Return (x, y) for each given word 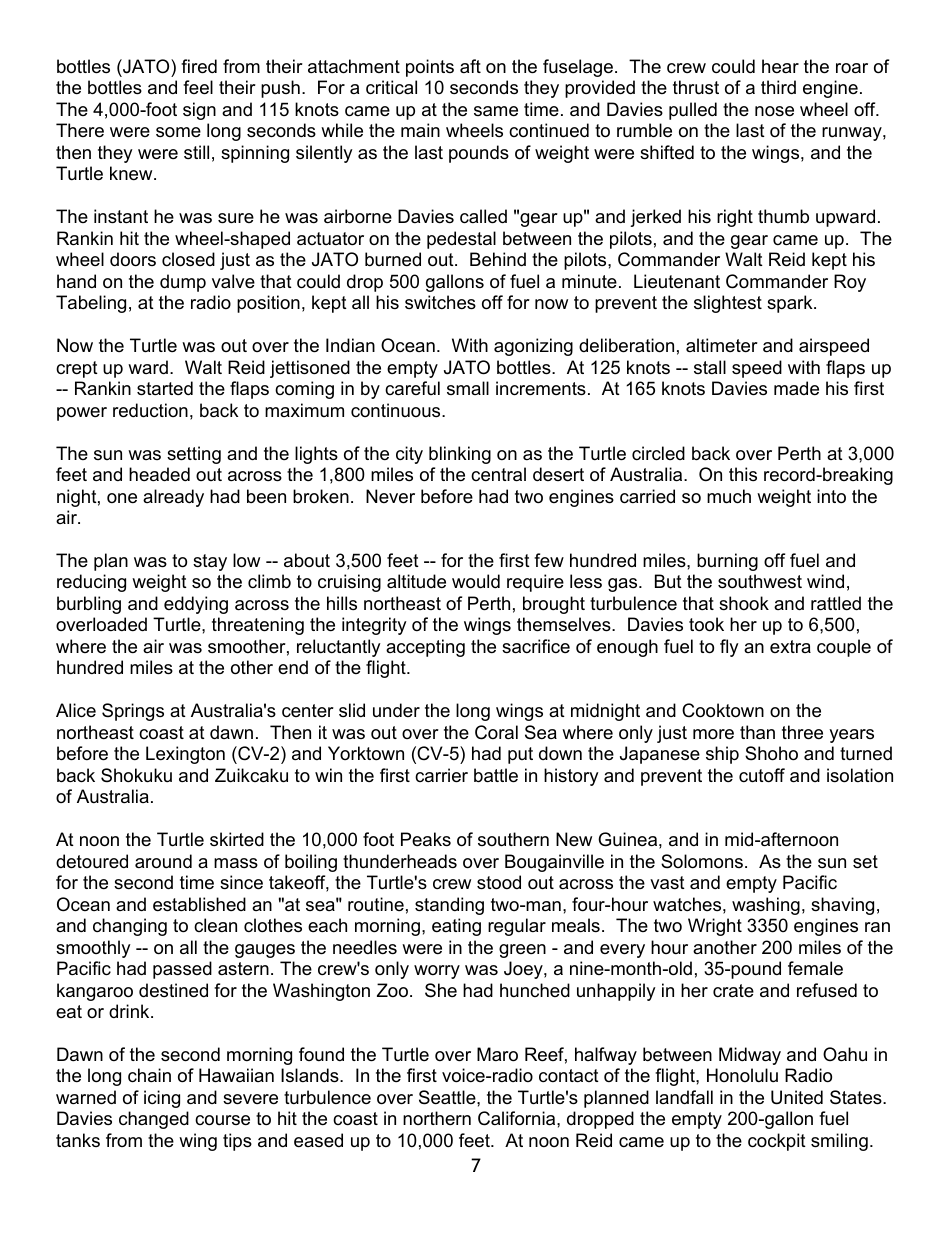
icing (162, 1099)
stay (210, 562)
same (496, 111)
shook (744, 603)
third (778, 87)
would (476, 581)
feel (198, 87)
